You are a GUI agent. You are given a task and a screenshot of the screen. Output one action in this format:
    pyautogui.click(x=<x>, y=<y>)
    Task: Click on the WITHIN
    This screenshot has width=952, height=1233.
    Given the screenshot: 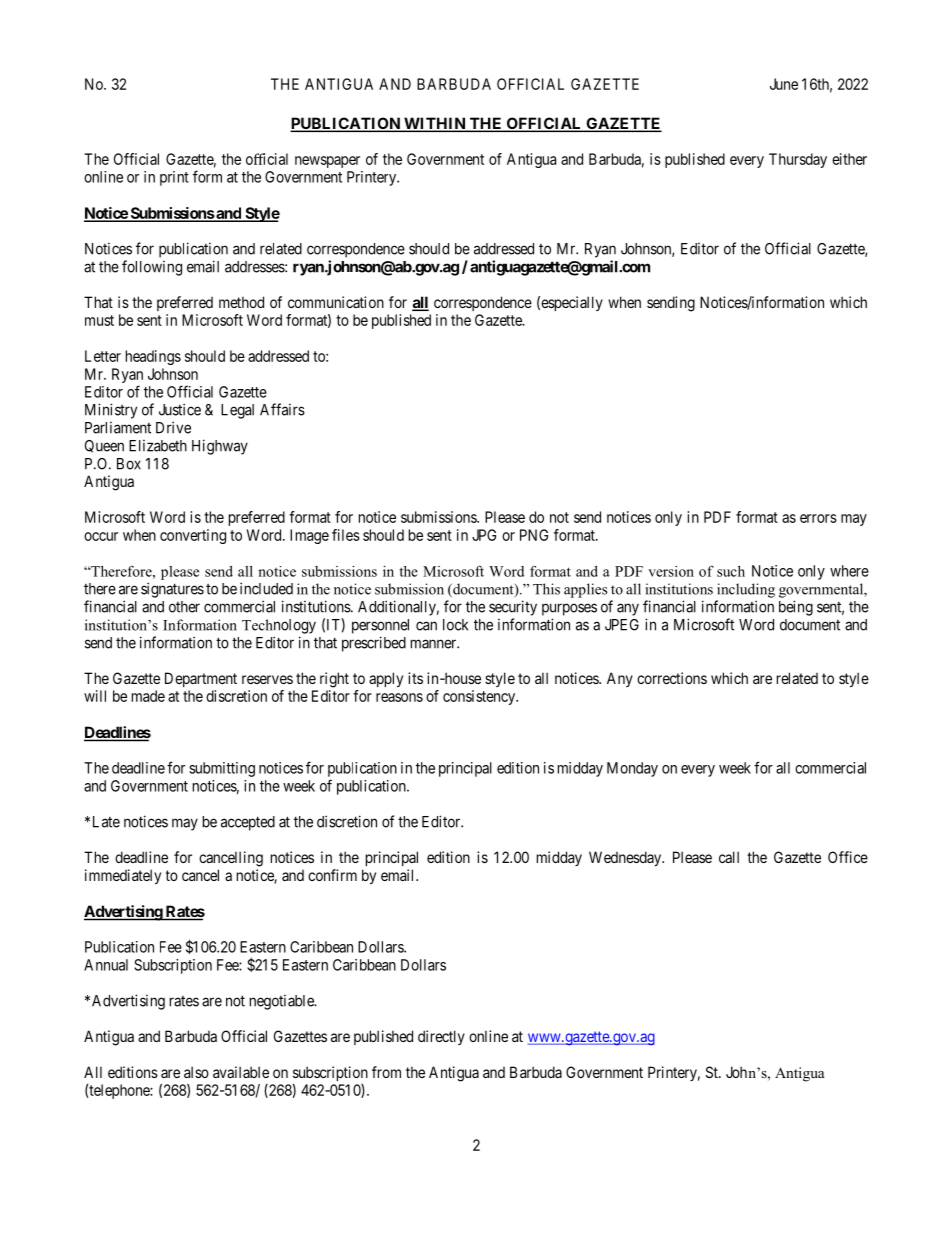 What is the action you would take?
    pyautogui.click(x=435, y=124)
